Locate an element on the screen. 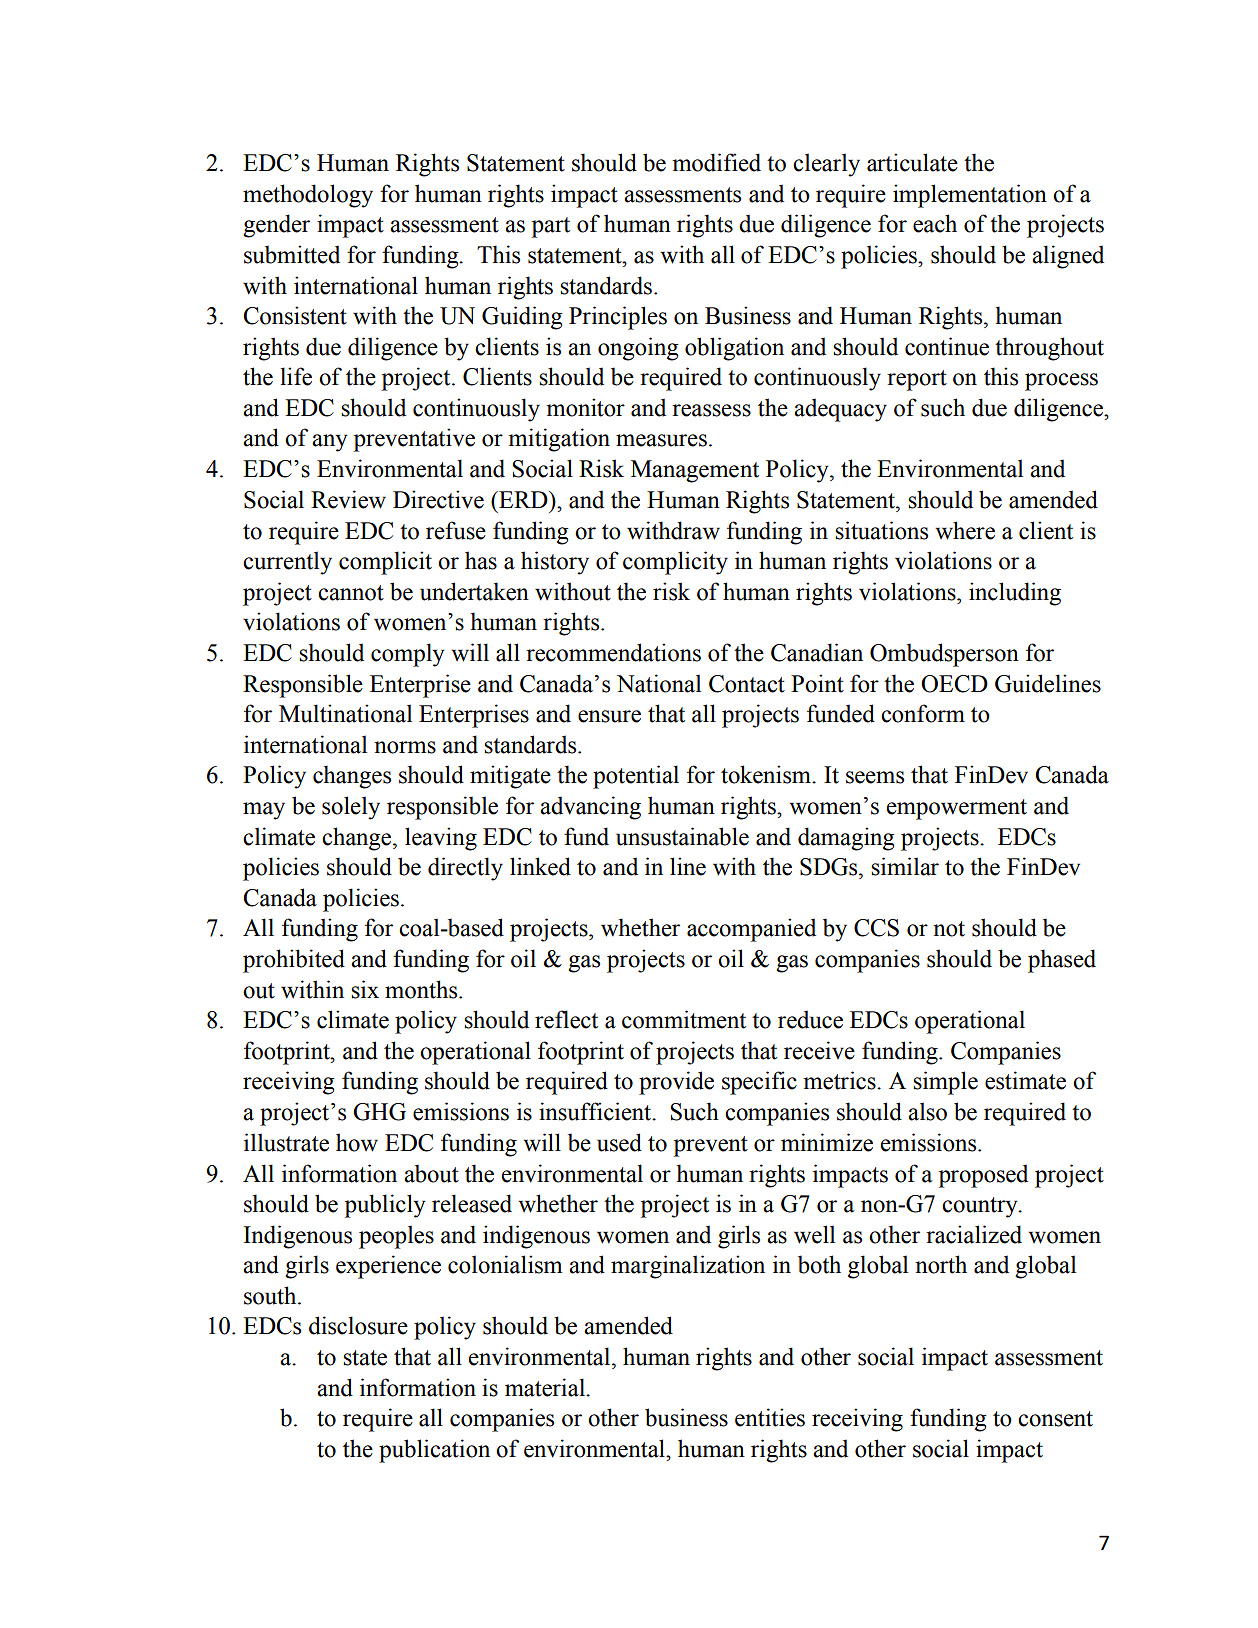 This screenshot has width=1258, height=1628. cannot is located at coordinates (351, 593).
